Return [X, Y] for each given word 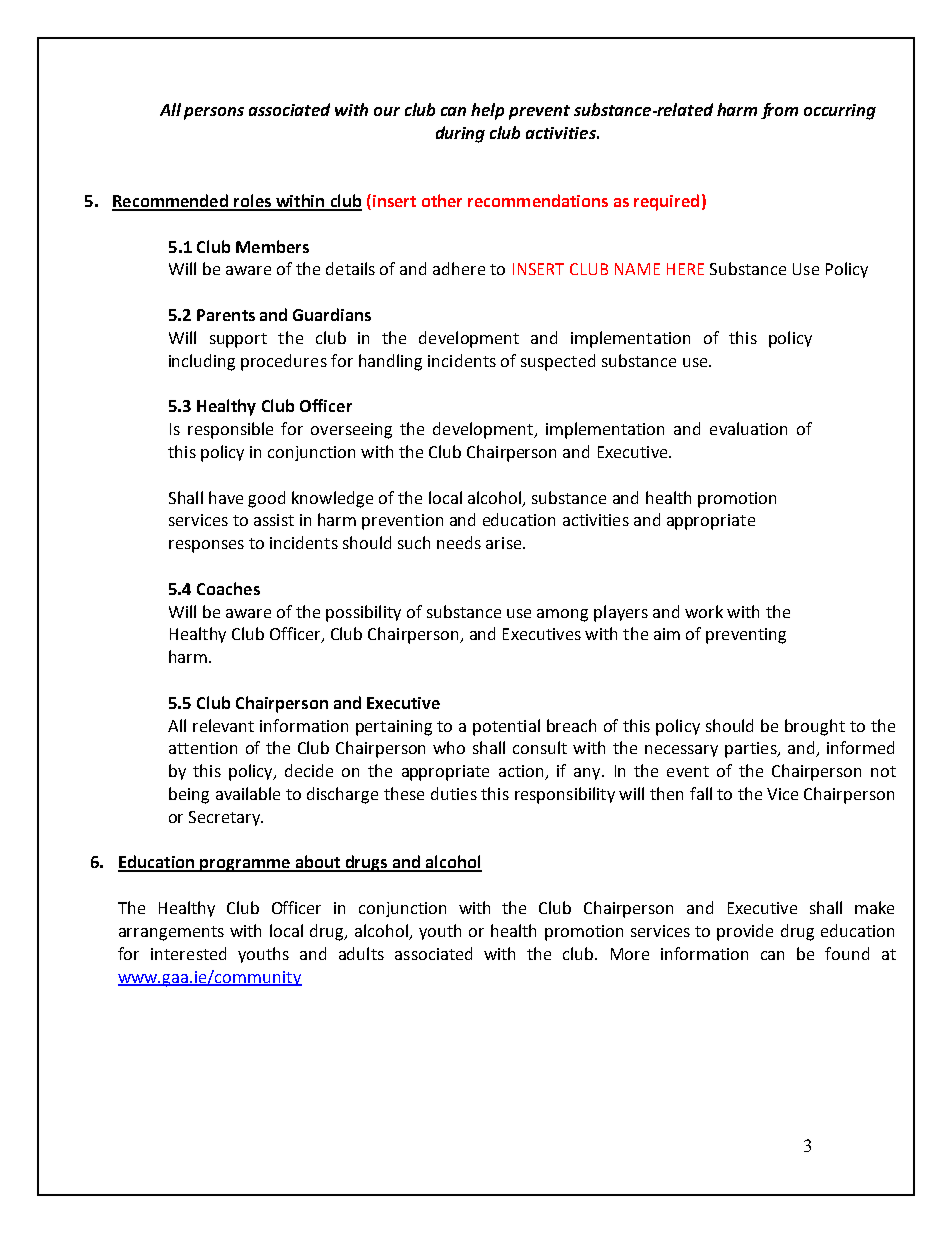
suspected [558, 362]
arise [505, 543]
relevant [223, 725]
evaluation [748, 428]
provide [745, 932]
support [238, 340]
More [630, 954]
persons [214, 113]
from [779, 111]
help [487, 111]
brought [815, 727]
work [704, 611]
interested [188, 953]
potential [506, 727]
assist [274, 520]
